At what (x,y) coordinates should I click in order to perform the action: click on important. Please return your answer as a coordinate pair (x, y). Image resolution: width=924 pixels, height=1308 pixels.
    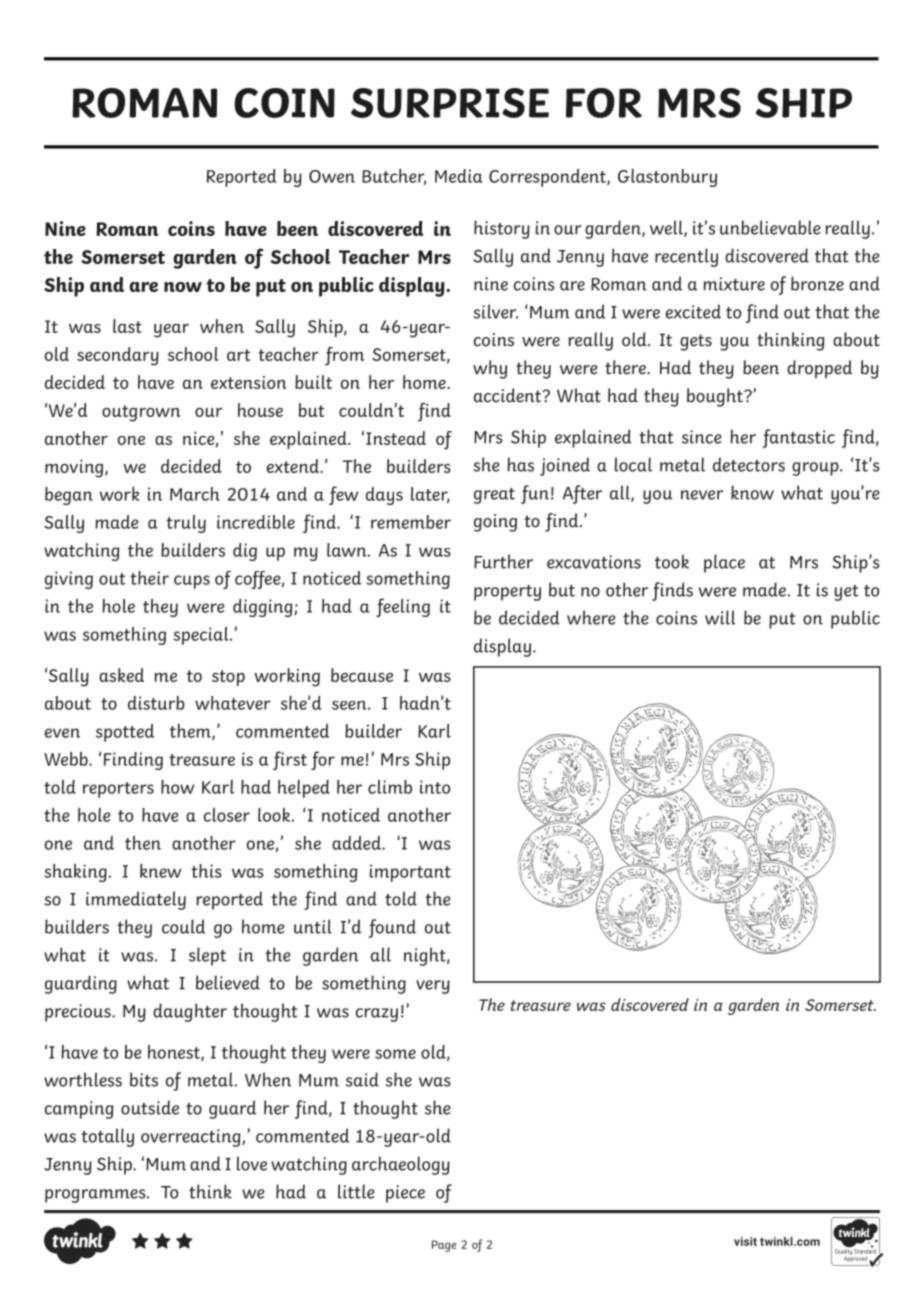
    Looking at the image, I should click on (410, 873).
